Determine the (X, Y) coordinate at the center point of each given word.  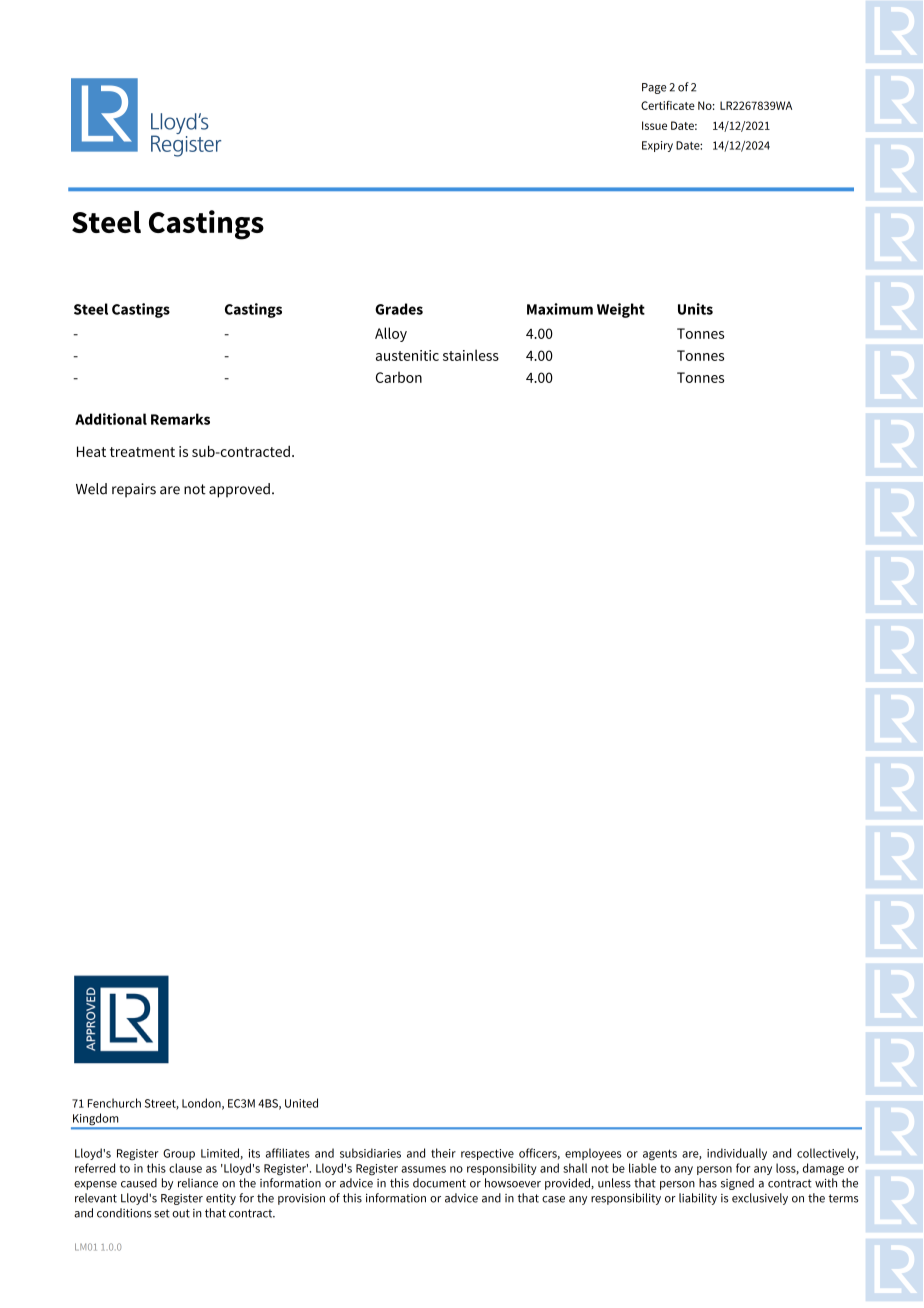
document (439, 1183)
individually (737, 1154)
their (443, 1153)
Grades (399, 309)
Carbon (399, 377)
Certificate (668, 105)
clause (185, 1168)
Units (695, 309)
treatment (142, 452)
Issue (654, 125)
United (301, 1103)
